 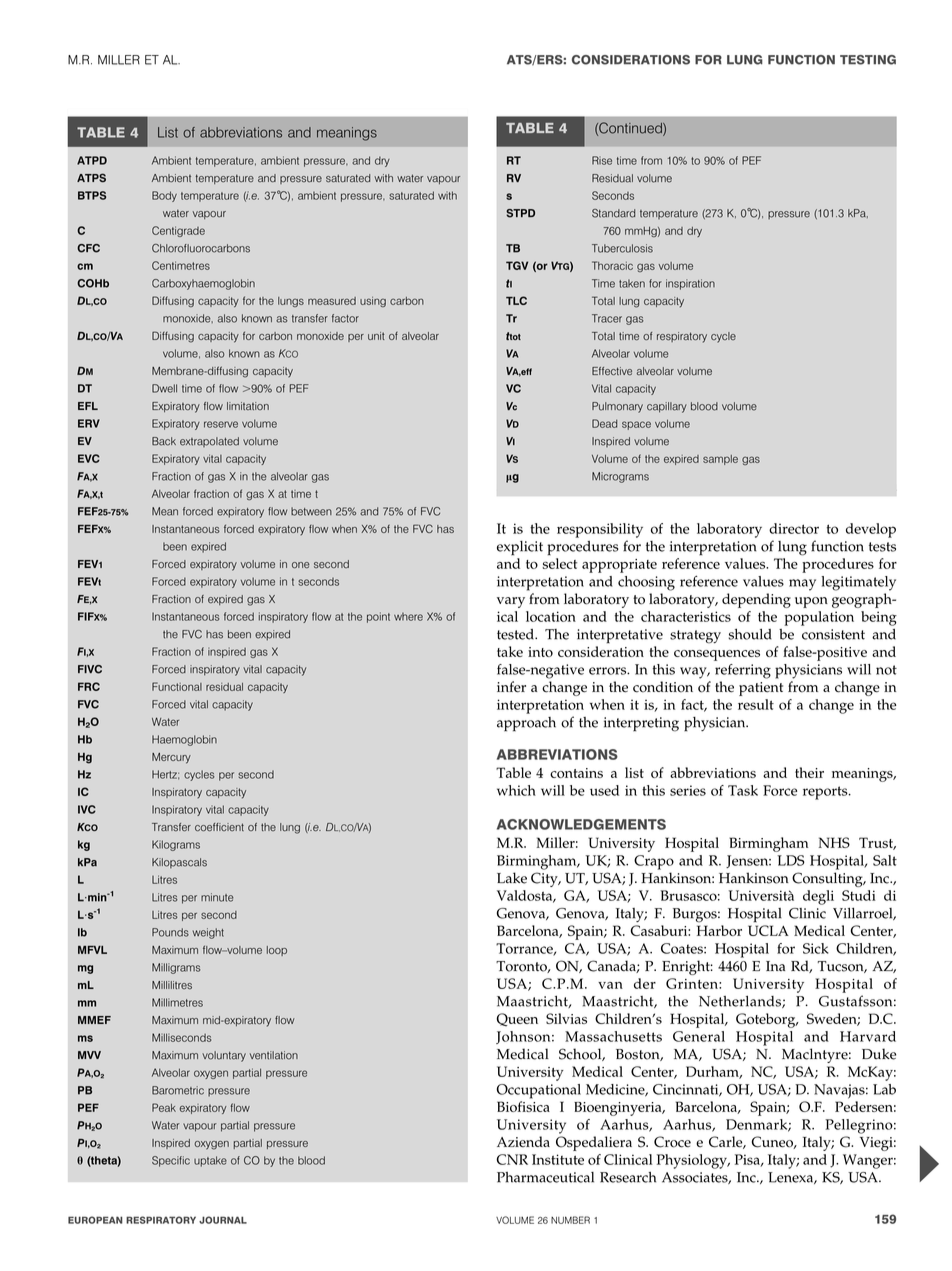 What do you see at coordinates (164, 196) in the screenshot?
I see `Body` at bounding box center [164, 196].
